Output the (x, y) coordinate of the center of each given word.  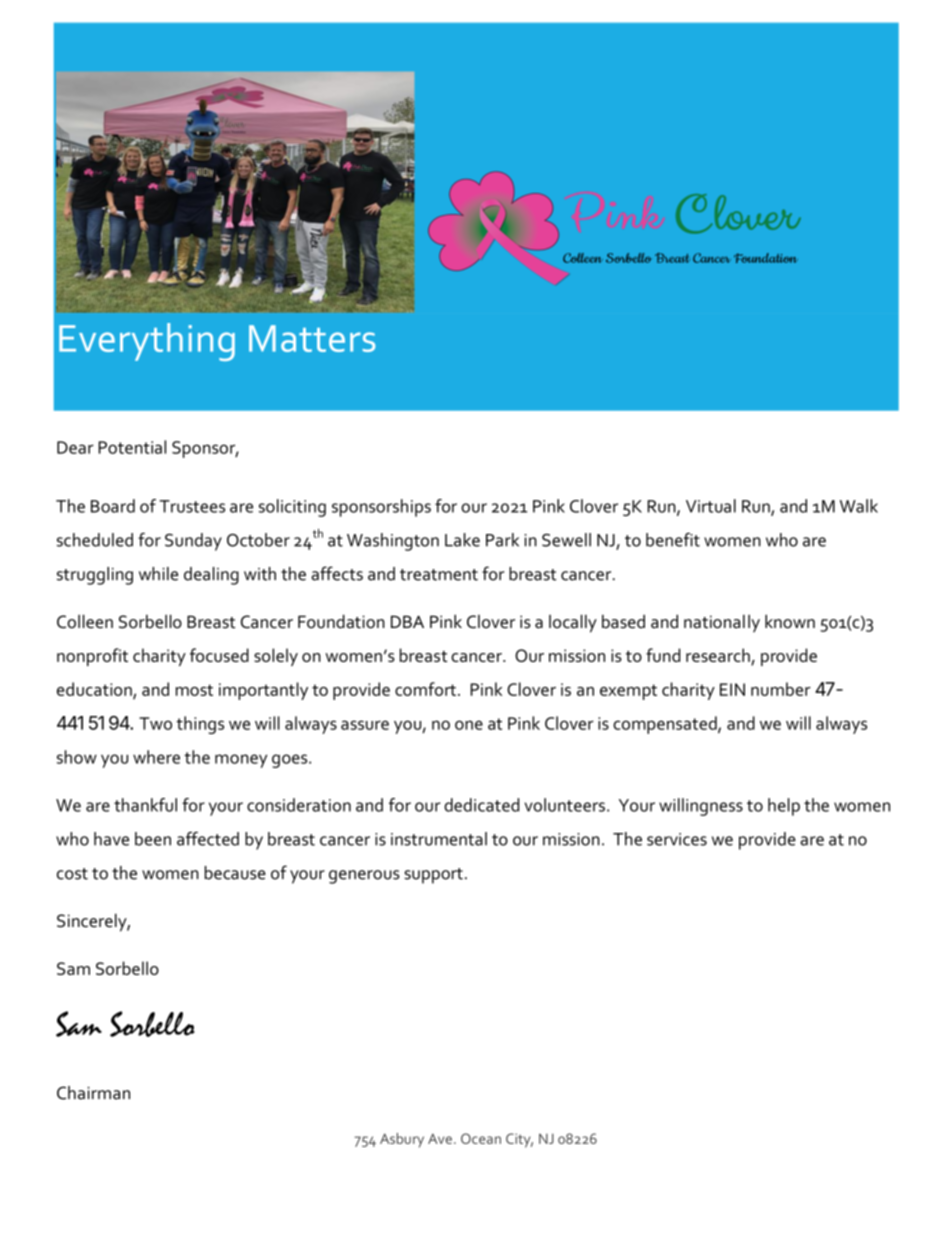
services (677, 839)
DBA (407, 621)
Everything (147, 342)
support (433, 876)
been (153, 839)
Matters (312, 338)
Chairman (93, 1093)
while (158, 574)
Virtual (711, 506)
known (790, 621)
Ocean (481, 1138)
